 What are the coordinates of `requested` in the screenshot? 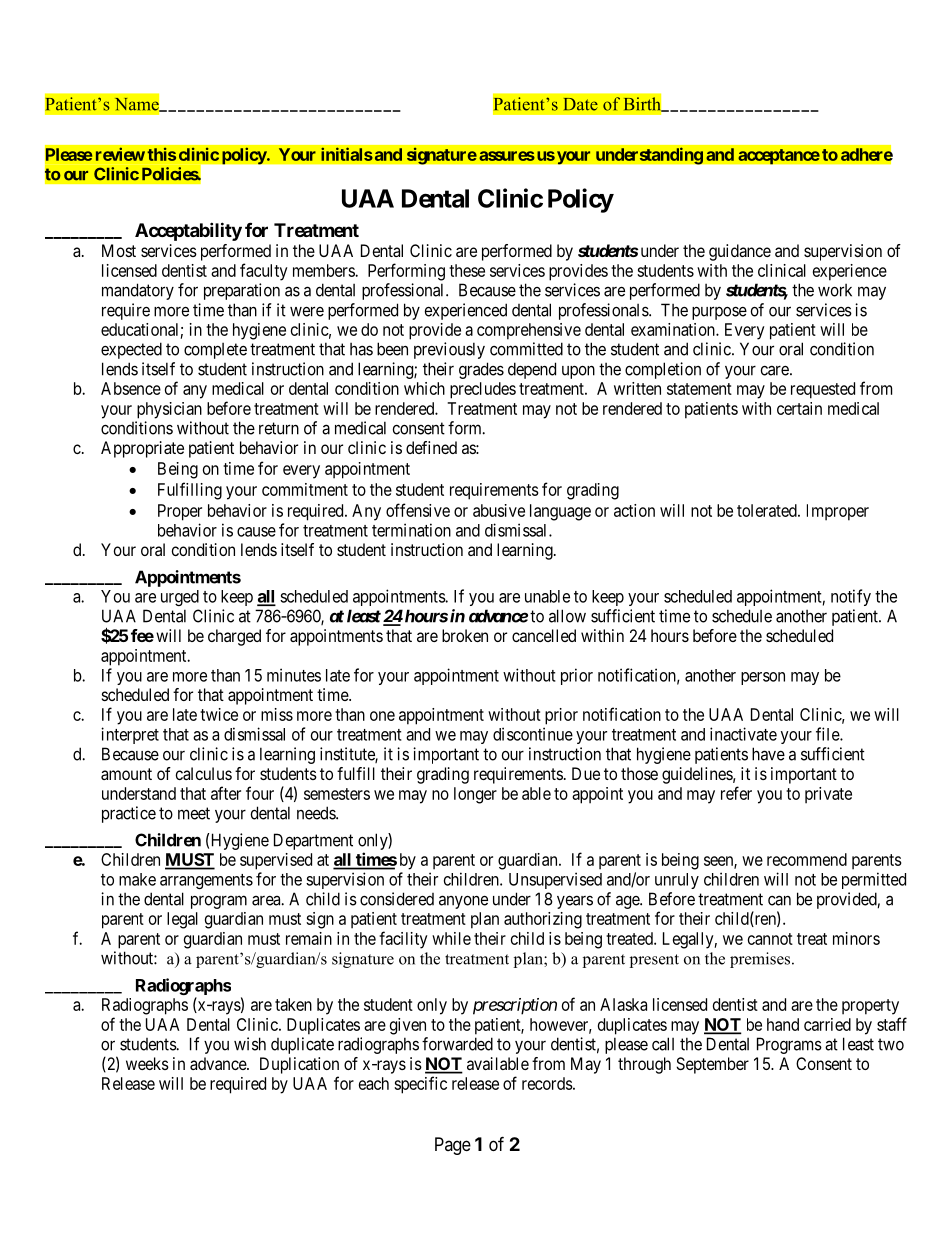 It's located at (823, 390).
